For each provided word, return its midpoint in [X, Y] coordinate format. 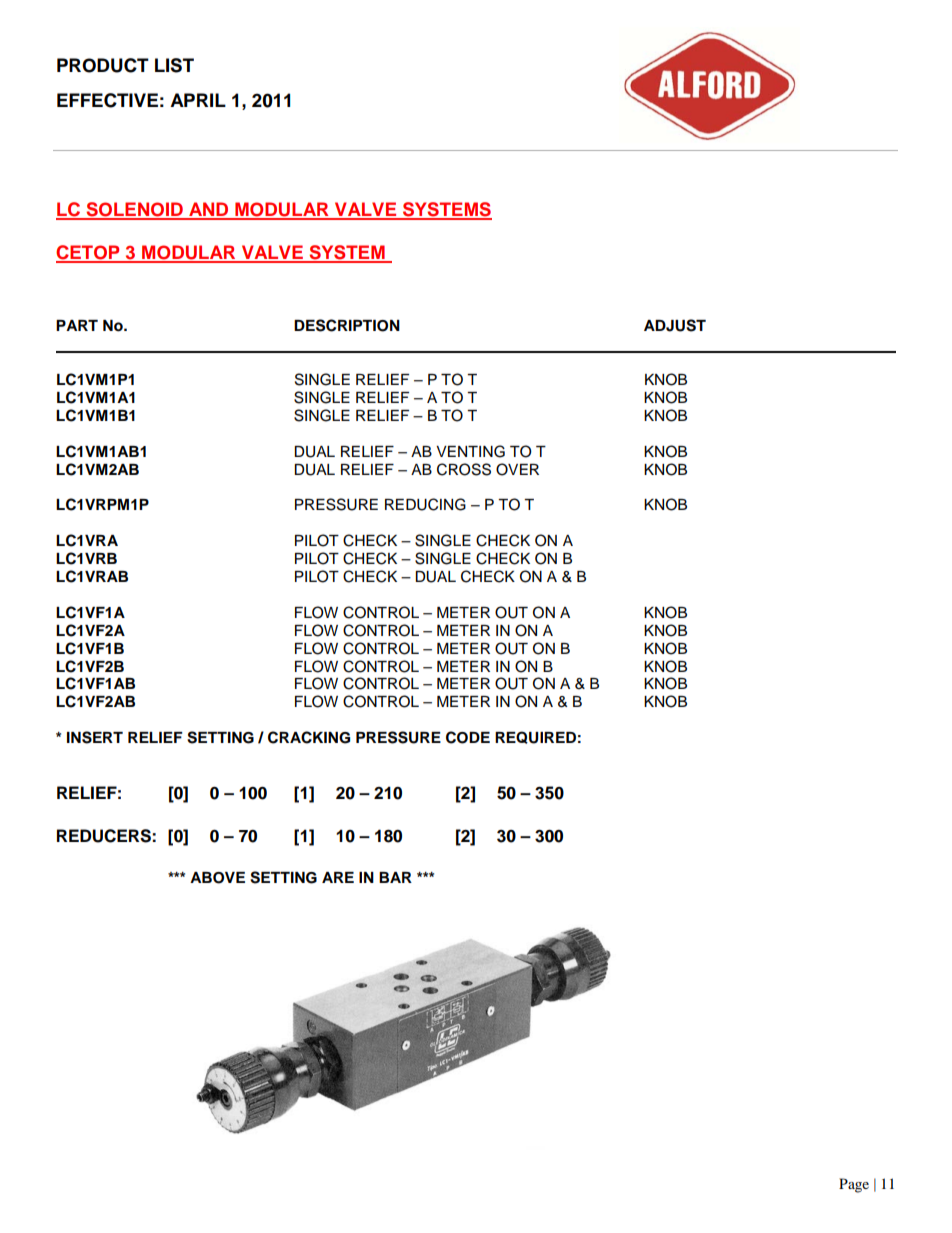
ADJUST [675, 325]
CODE [468, 737]
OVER [517, 469]
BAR [395, 877]
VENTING [470, 451]
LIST [174, 65]
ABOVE [217, 878]
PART [77, 325]
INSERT [95, 737]
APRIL [198, 100]
